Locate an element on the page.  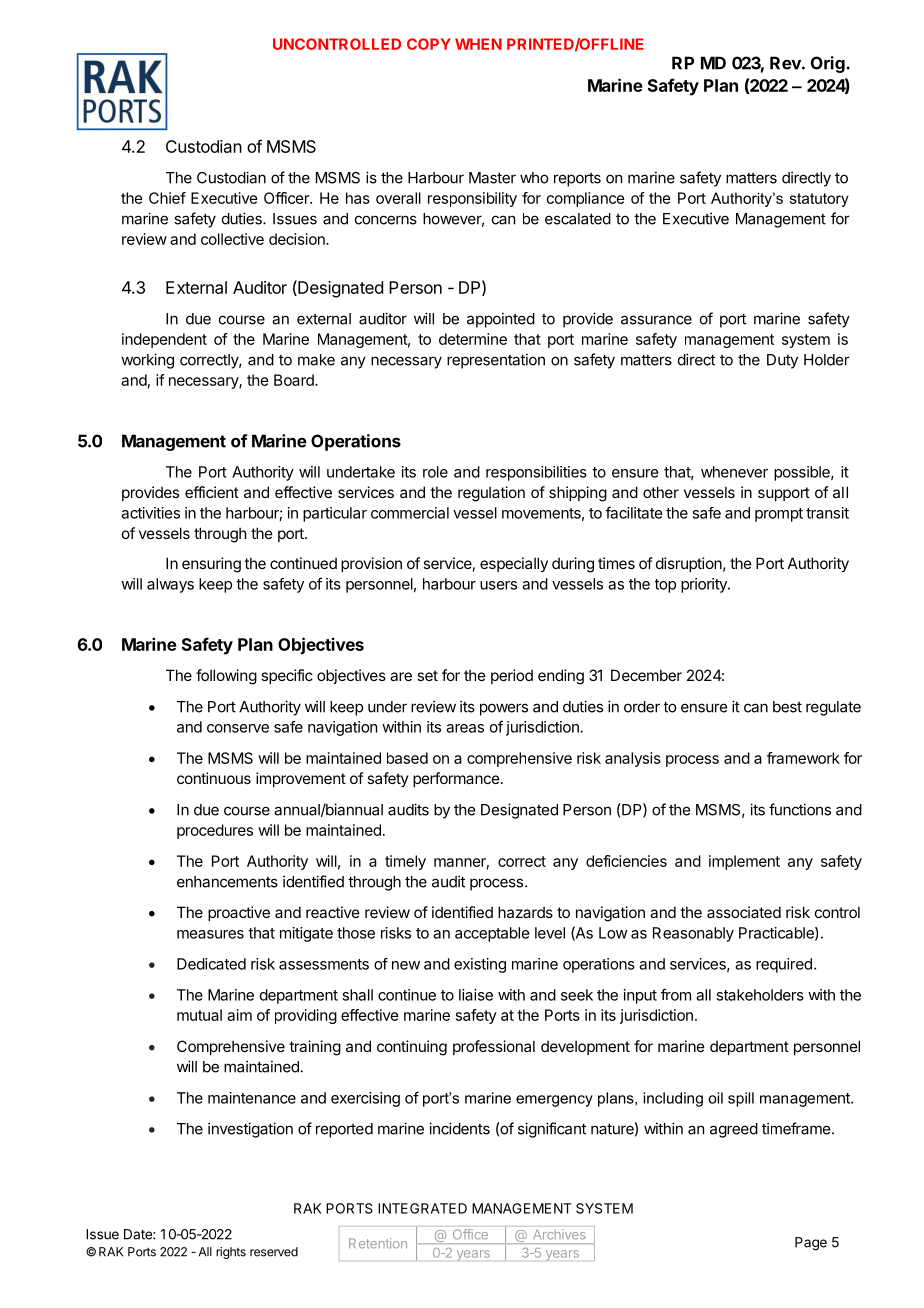
Orig is located at coordinates (828, 64).
